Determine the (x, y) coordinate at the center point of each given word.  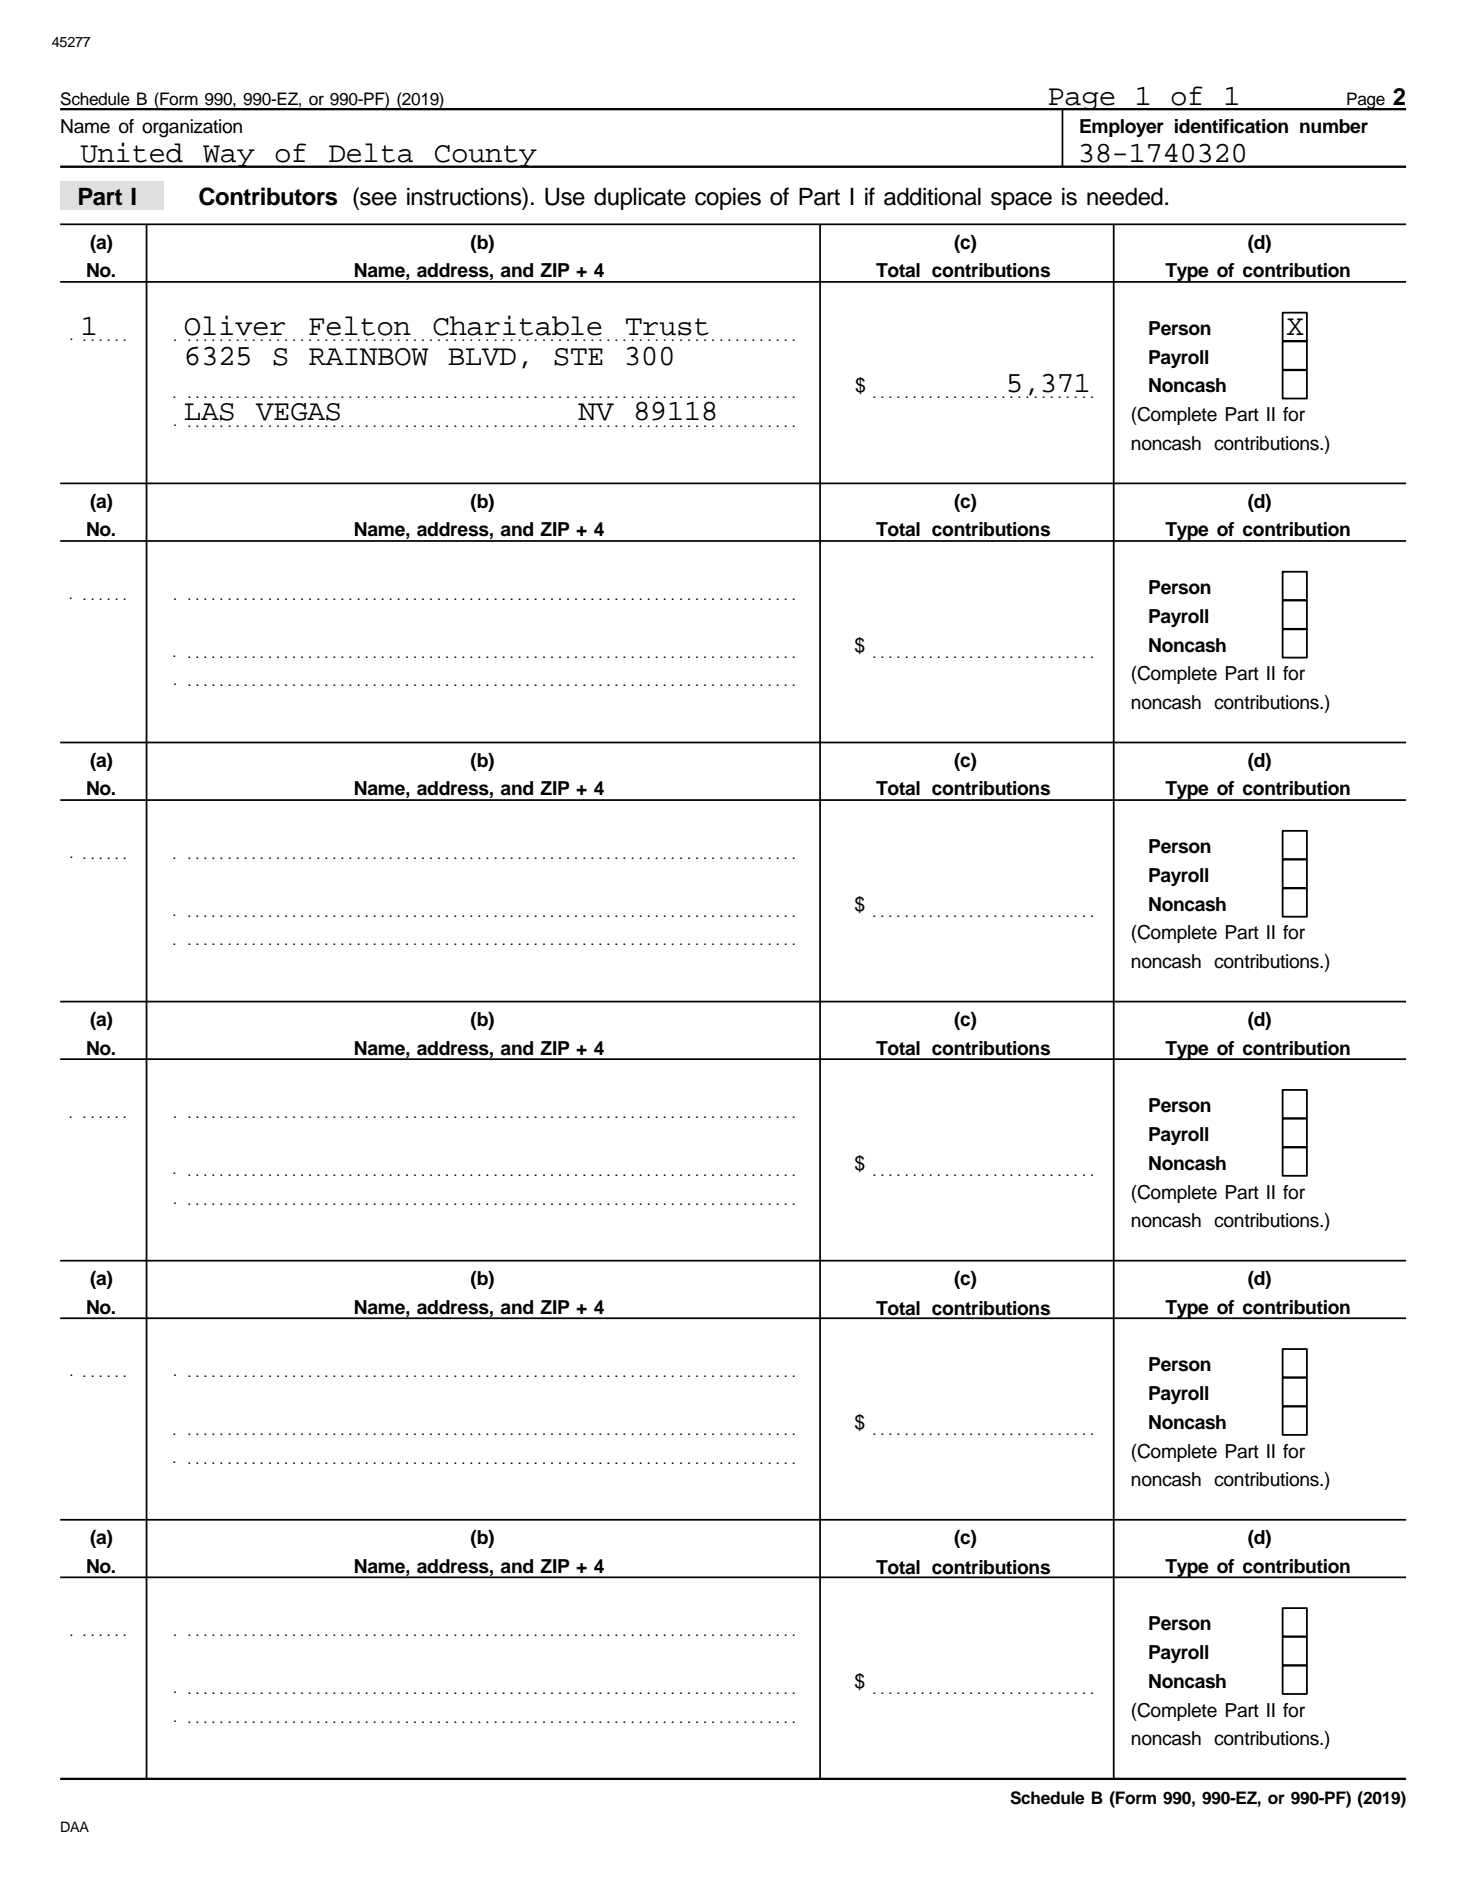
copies (728, 199)
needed (1125, 197)
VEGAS (297, 412)
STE (578, 357)
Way (229, 156)
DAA (75, 1826)
